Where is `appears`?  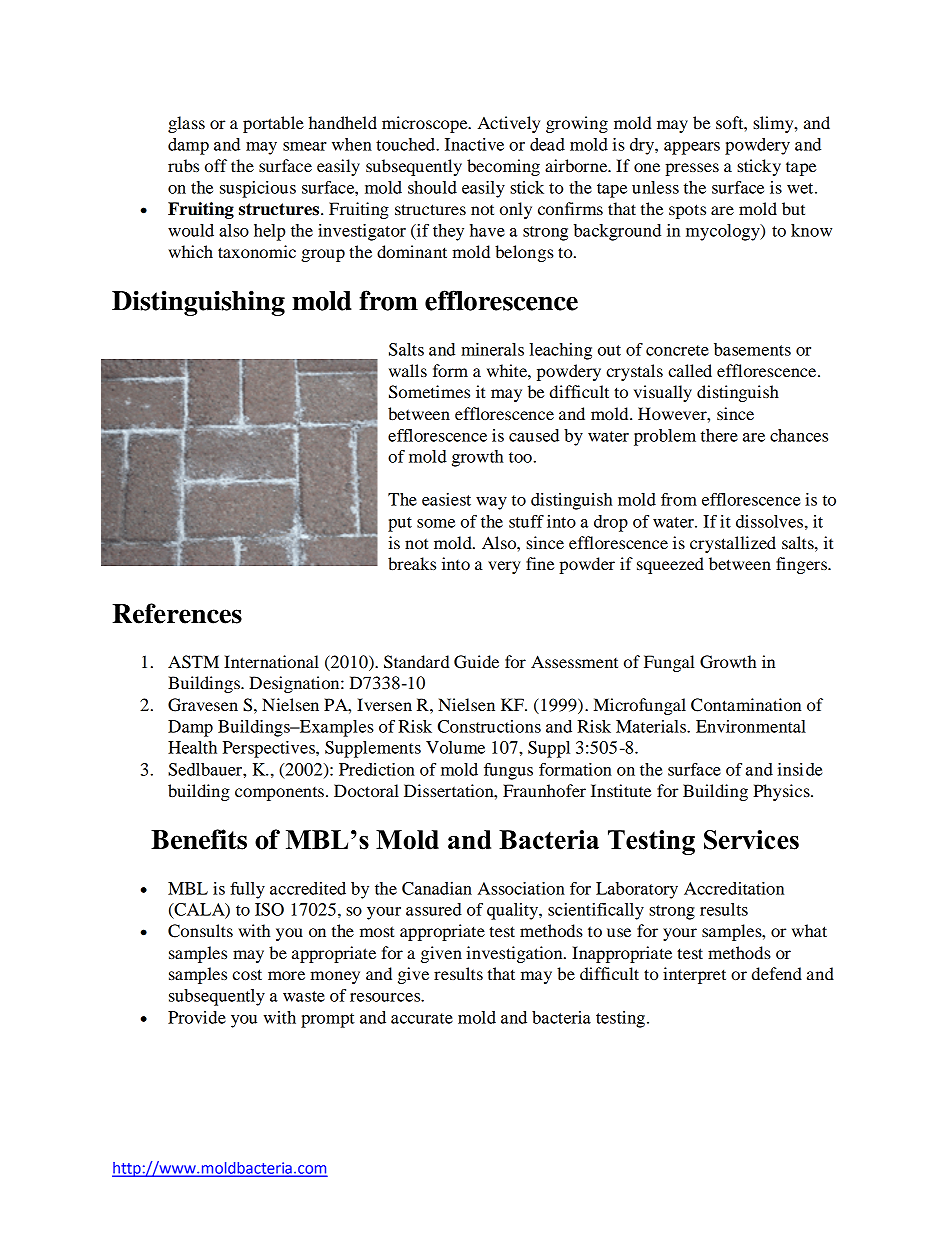 appears is located at coordinates (692, 148).
